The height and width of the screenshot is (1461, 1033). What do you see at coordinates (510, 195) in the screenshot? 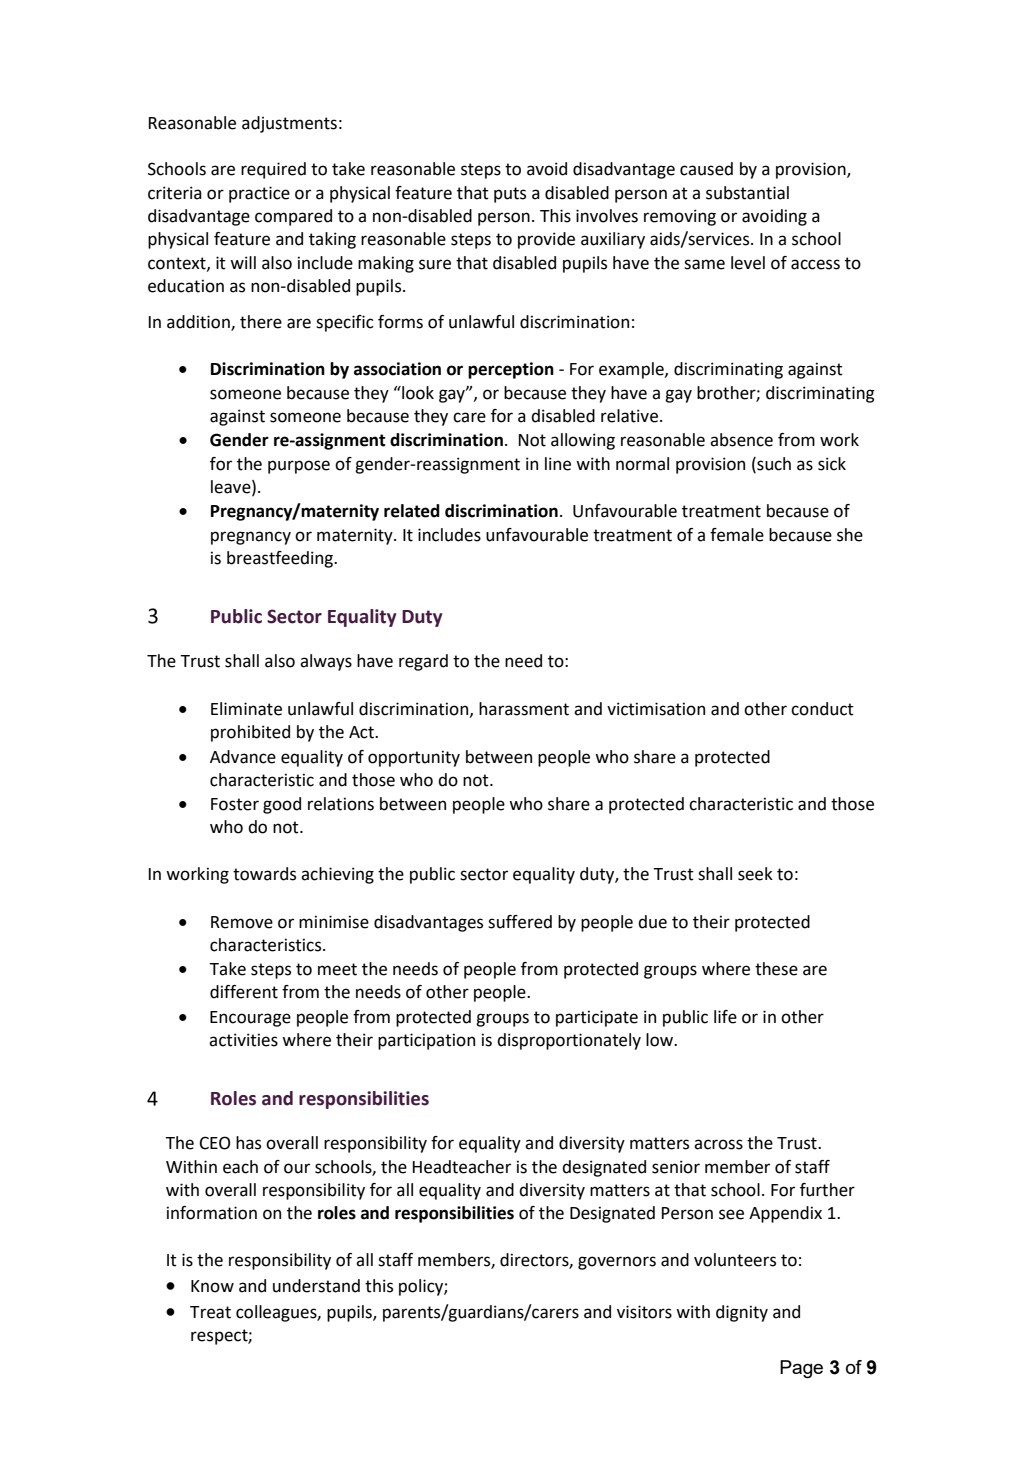
I see `puts` at bounding box center [510, 195].
